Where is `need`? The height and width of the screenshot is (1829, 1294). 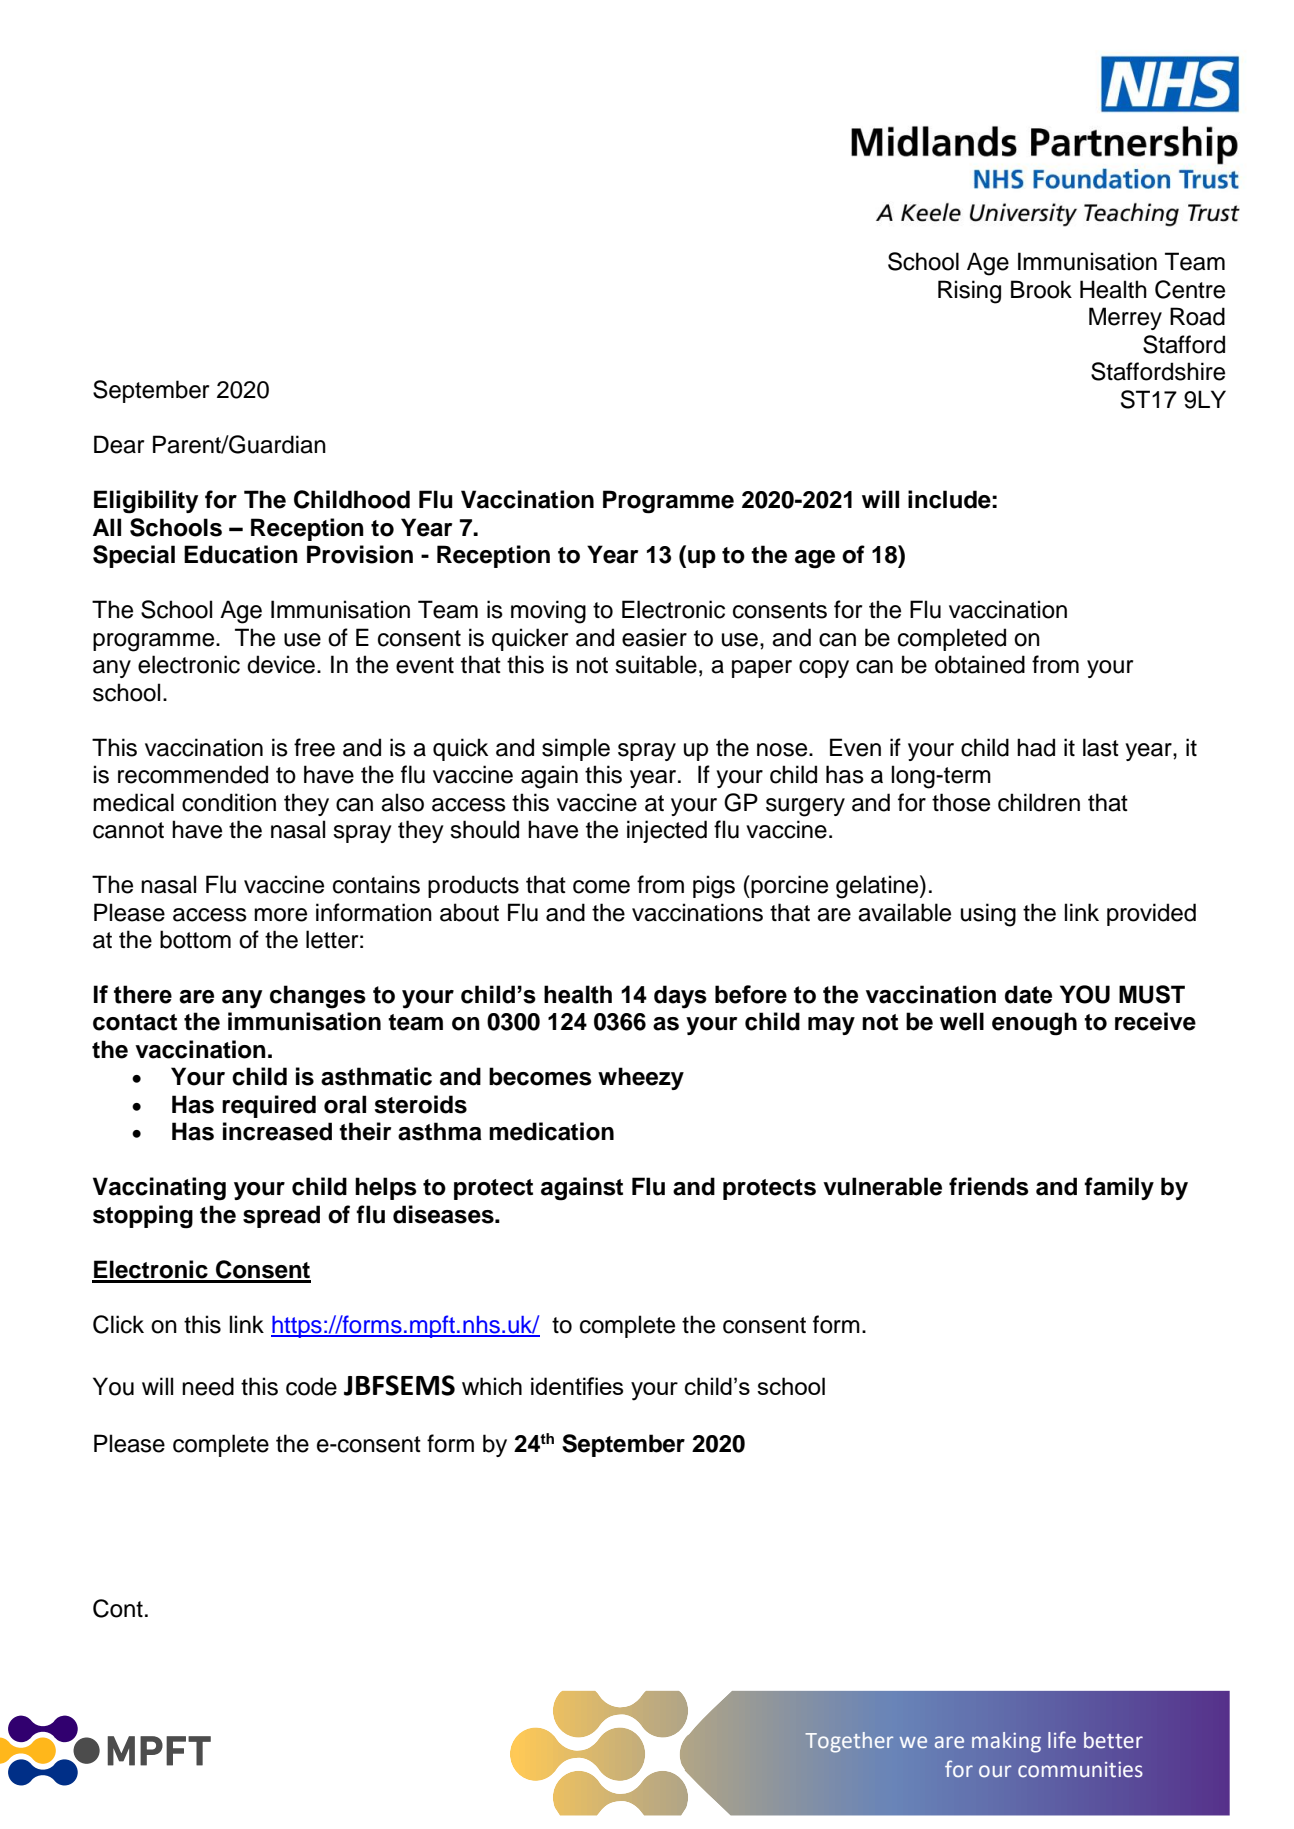 need is located at coordinates (208, 1386).
